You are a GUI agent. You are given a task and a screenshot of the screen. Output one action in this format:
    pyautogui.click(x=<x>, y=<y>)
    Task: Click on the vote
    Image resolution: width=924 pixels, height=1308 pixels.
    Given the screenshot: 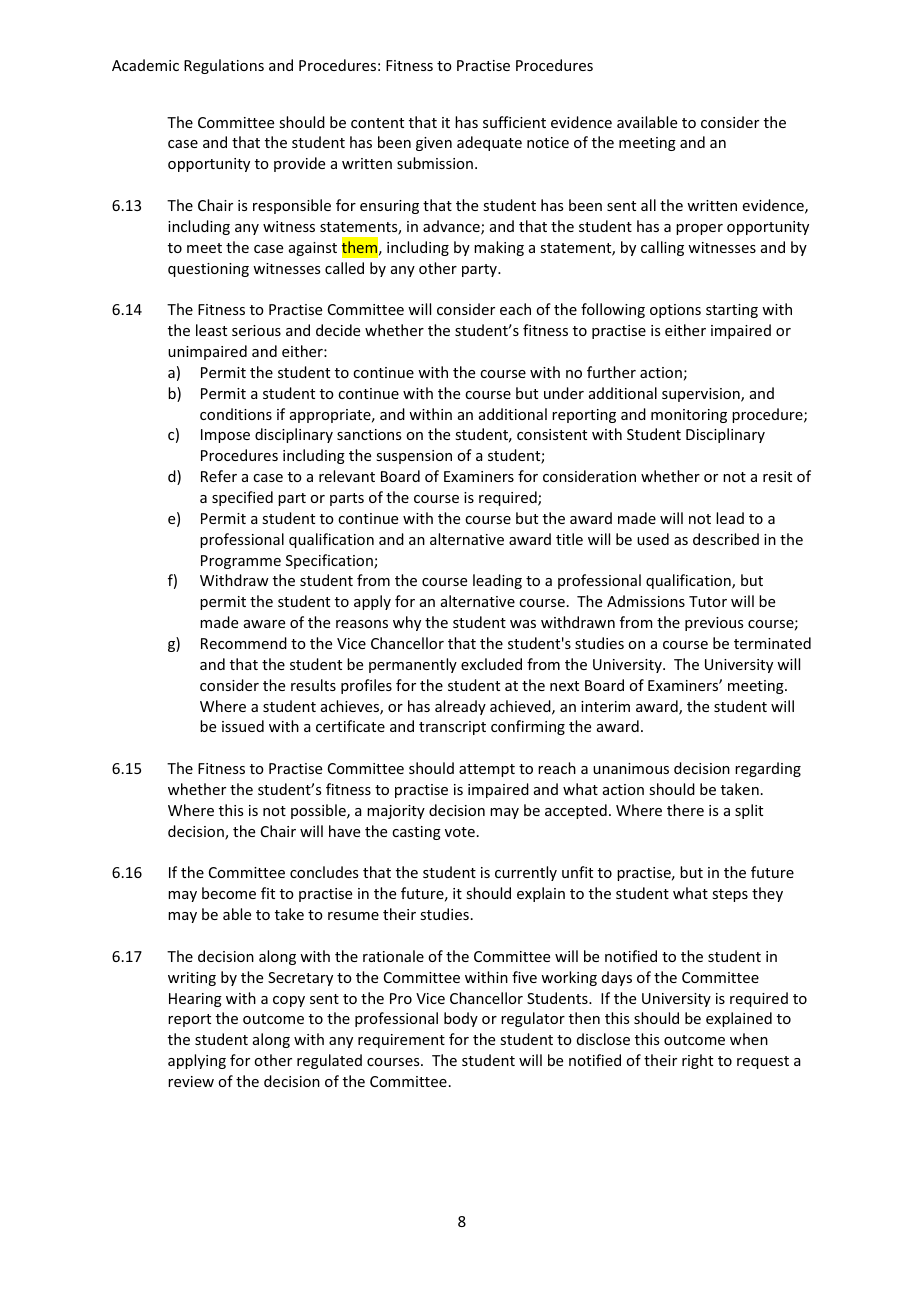 What is the action you would take?
    pyautogui.click(x=460, y=832)
